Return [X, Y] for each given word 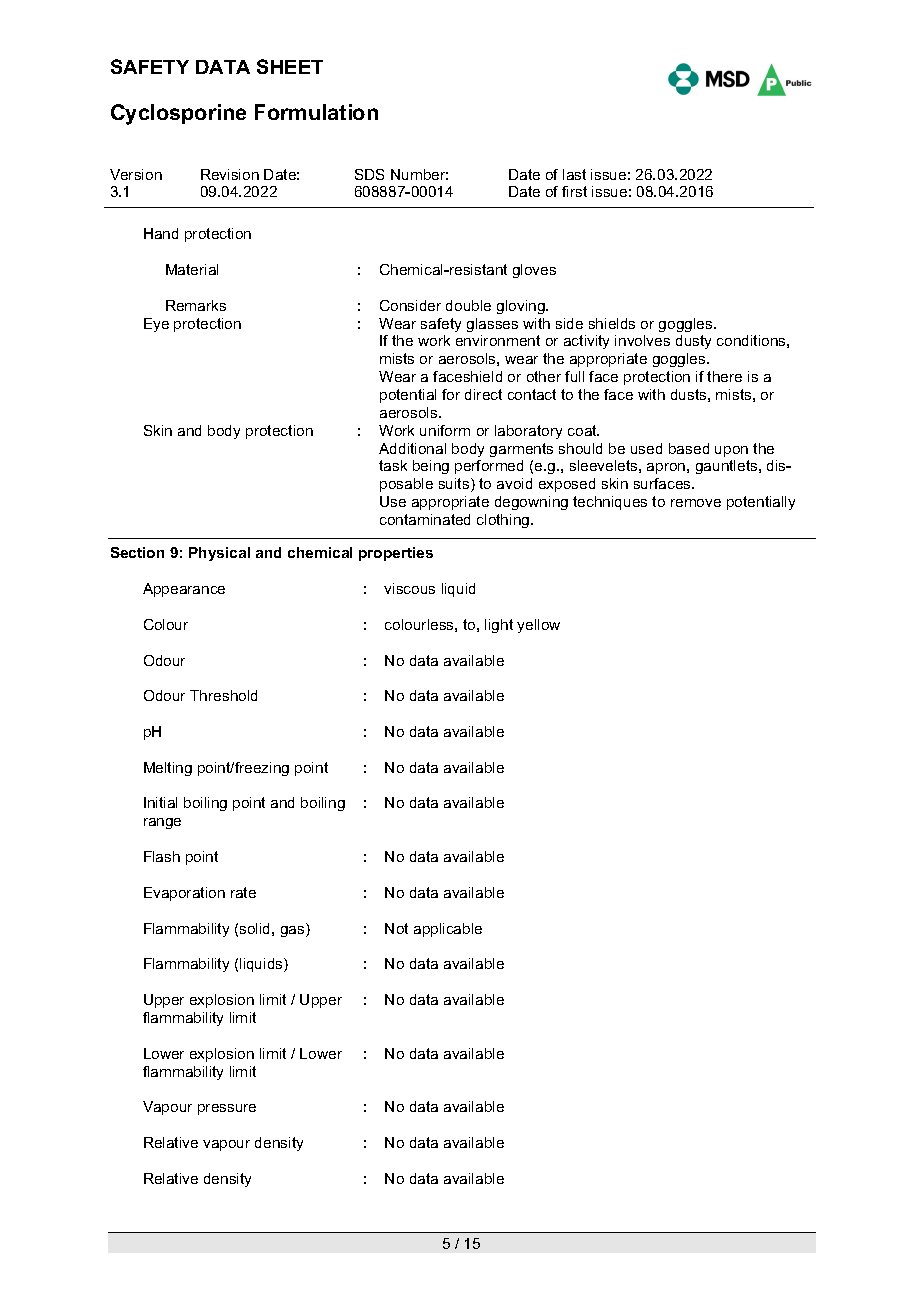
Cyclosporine [178, 114]
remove [696, 503]
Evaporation [184, 894]
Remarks [196, 305]
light [499, 626]
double [468, 305]
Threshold [223, 695]
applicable [448, 930]
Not [396, 928]
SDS [369, 174]
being [431, 467]
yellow [538, 626]
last [574, 174]
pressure [227, 1109]
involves [642, 340]
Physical [219, 554]
